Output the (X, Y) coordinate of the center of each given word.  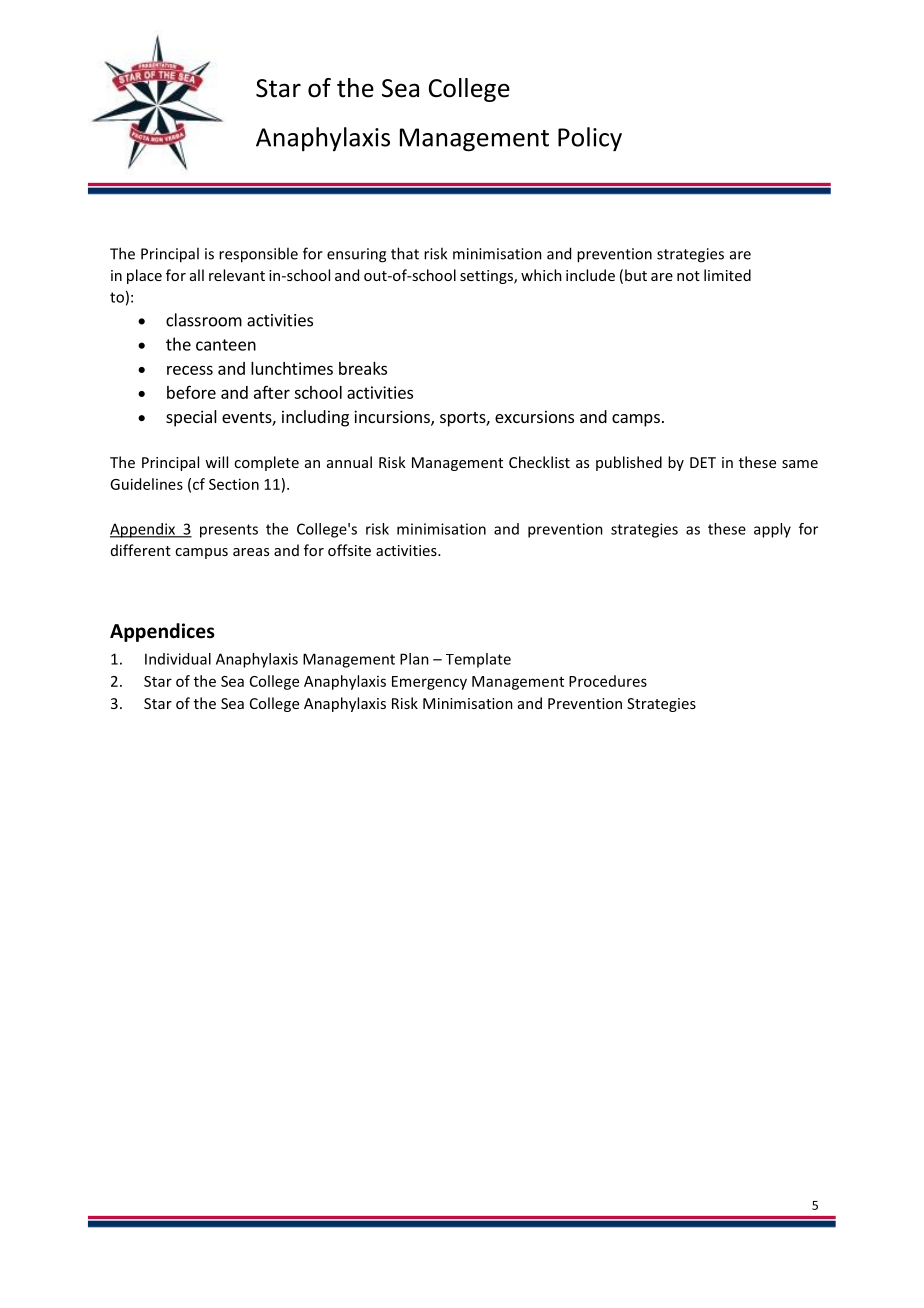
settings (487, 277)
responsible (258, 255)
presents (229, 531)
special (191, 418)
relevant (237, 275)
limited (727, 275)
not (688, 276)
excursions (534, 416)
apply (772, 530)
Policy (590, 139)
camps (636, 420)
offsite (349, 550)
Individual (178, 659)
